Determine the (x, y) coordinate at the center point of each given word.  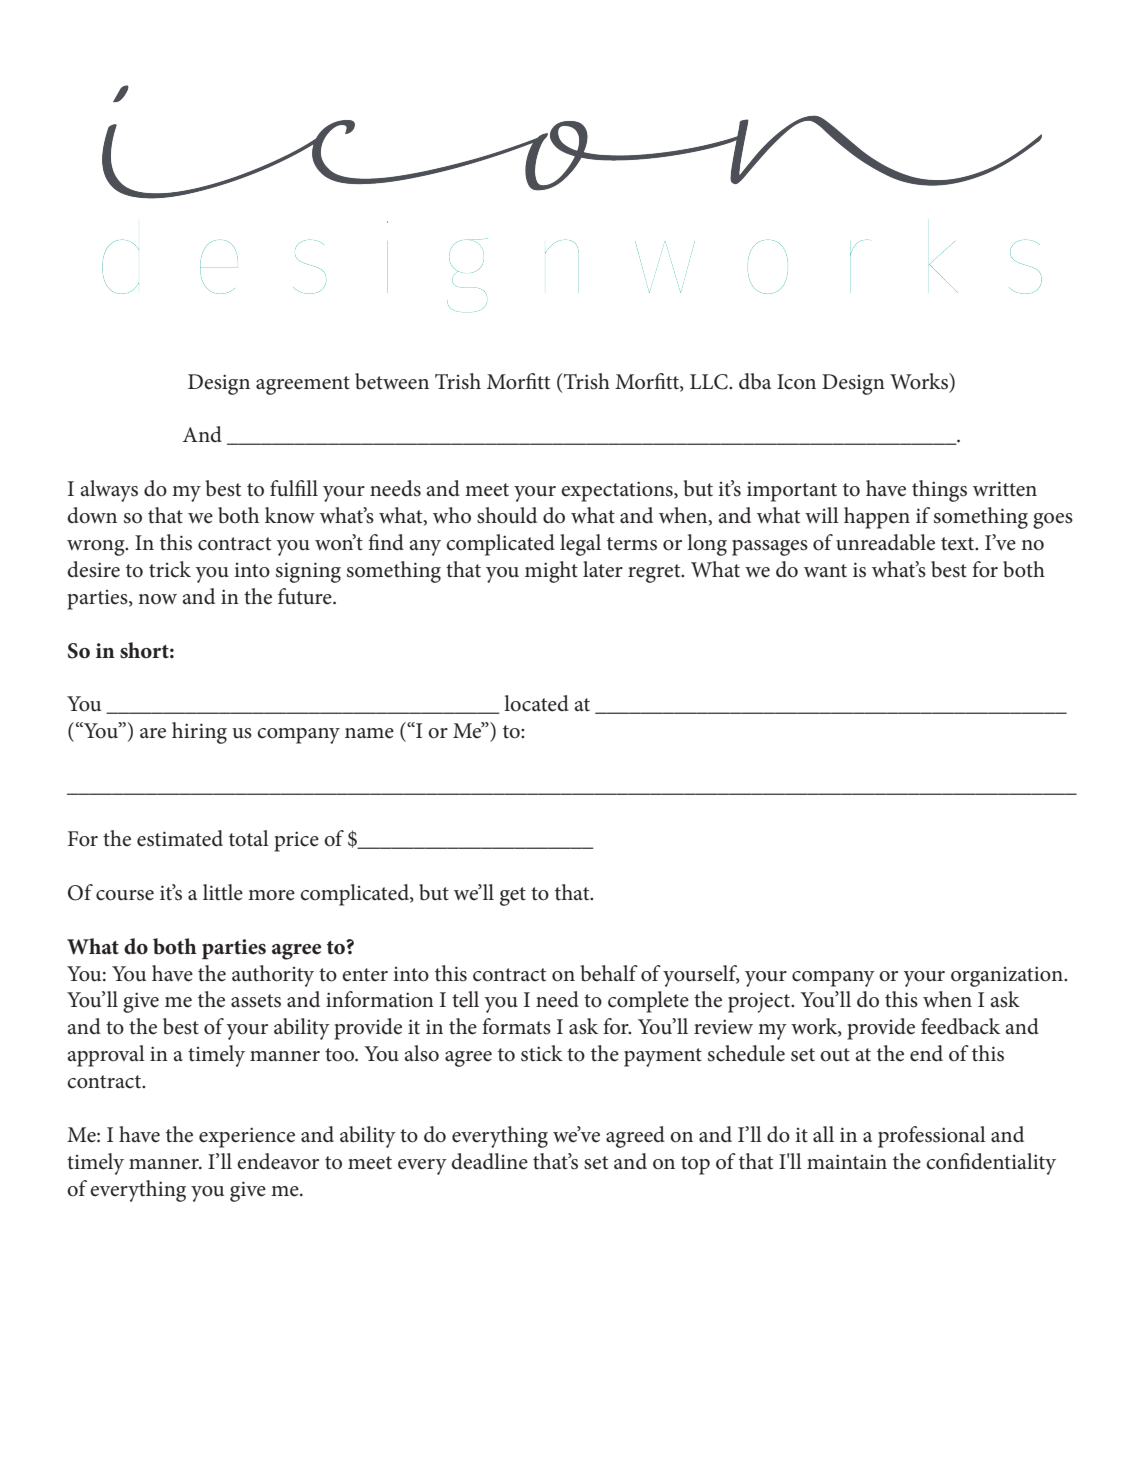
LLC (710, 382)
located (536, 703)
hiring (199, 733)
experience (247, 1137)
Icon (796, 382)
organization (1008, 976)
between (392, 381)
